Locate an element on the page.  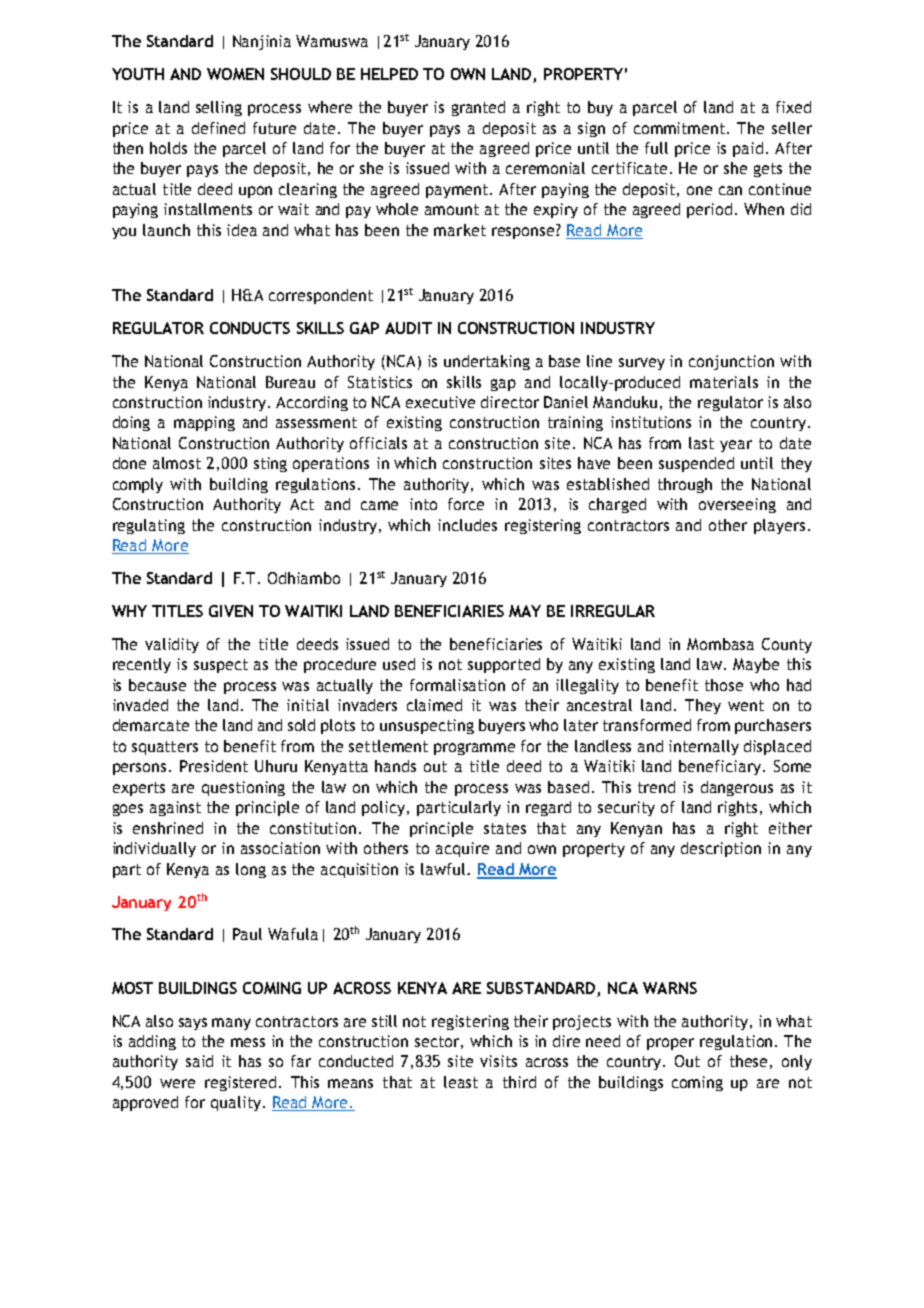
least is located at coordinates (461, 1082).
